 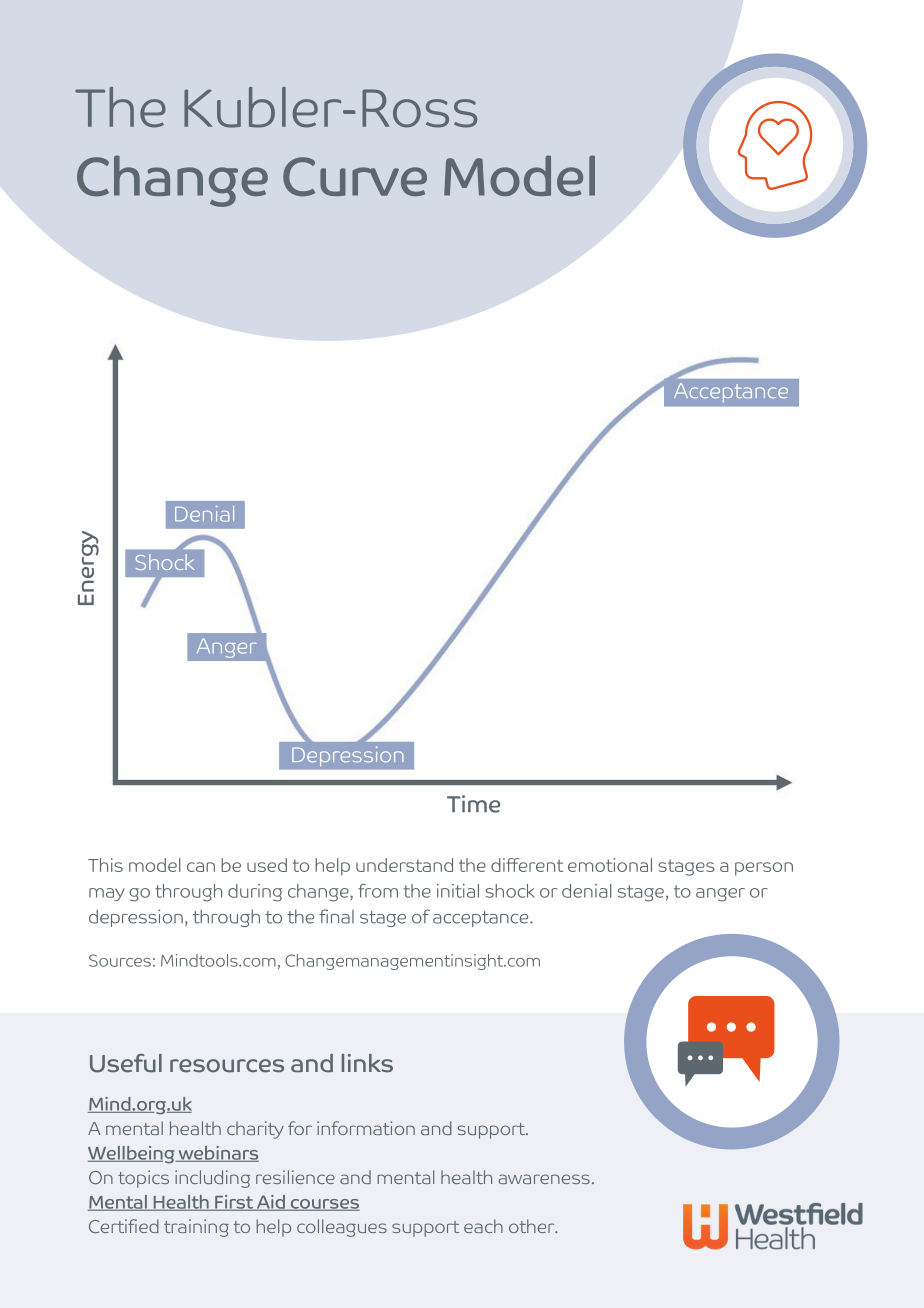 I want to click on Time, so click(x=473, y=804).
